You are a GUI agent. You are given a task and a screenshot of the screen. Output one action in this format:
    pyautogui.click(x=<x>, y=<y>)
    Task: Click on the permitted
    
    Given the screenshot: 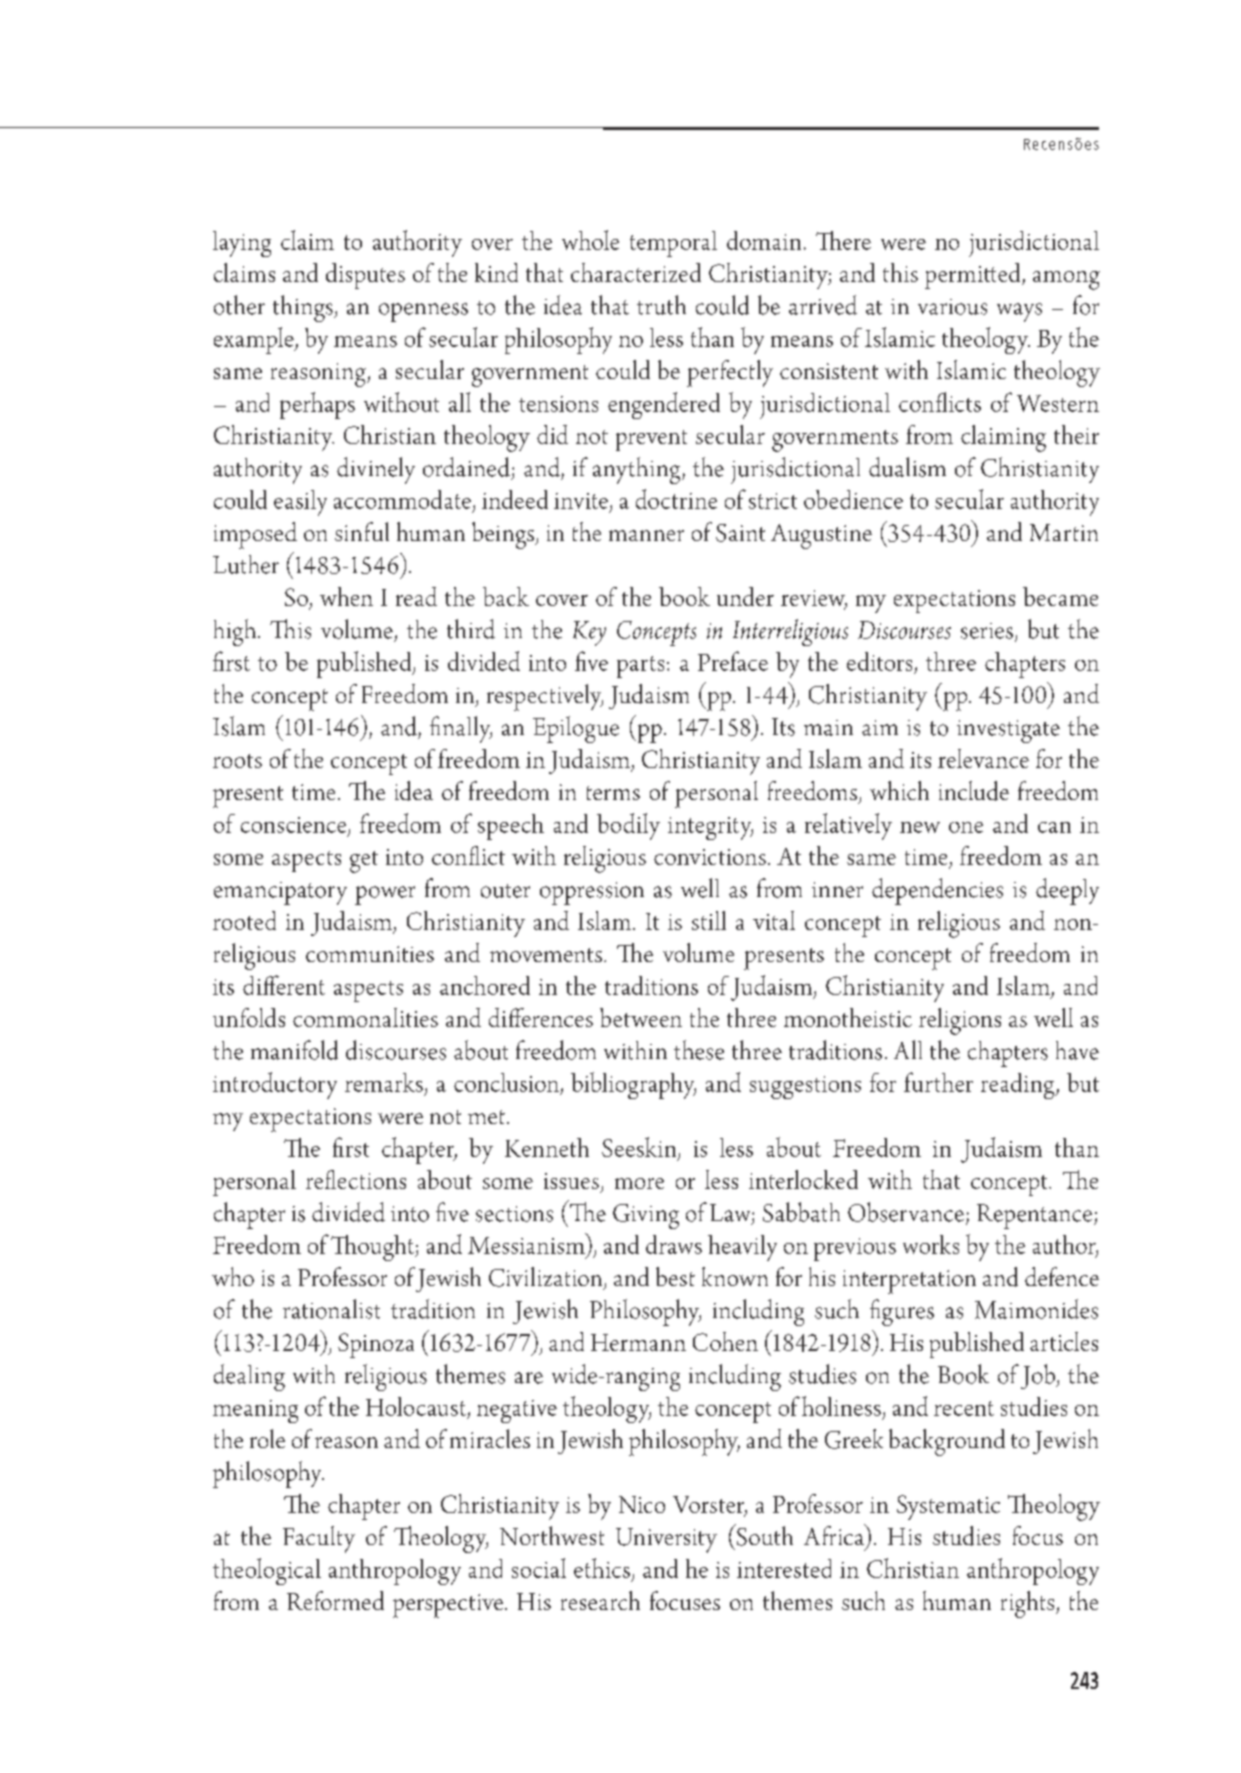 What is the action you would take?
    pyautogui.click(x=974, y=276)
